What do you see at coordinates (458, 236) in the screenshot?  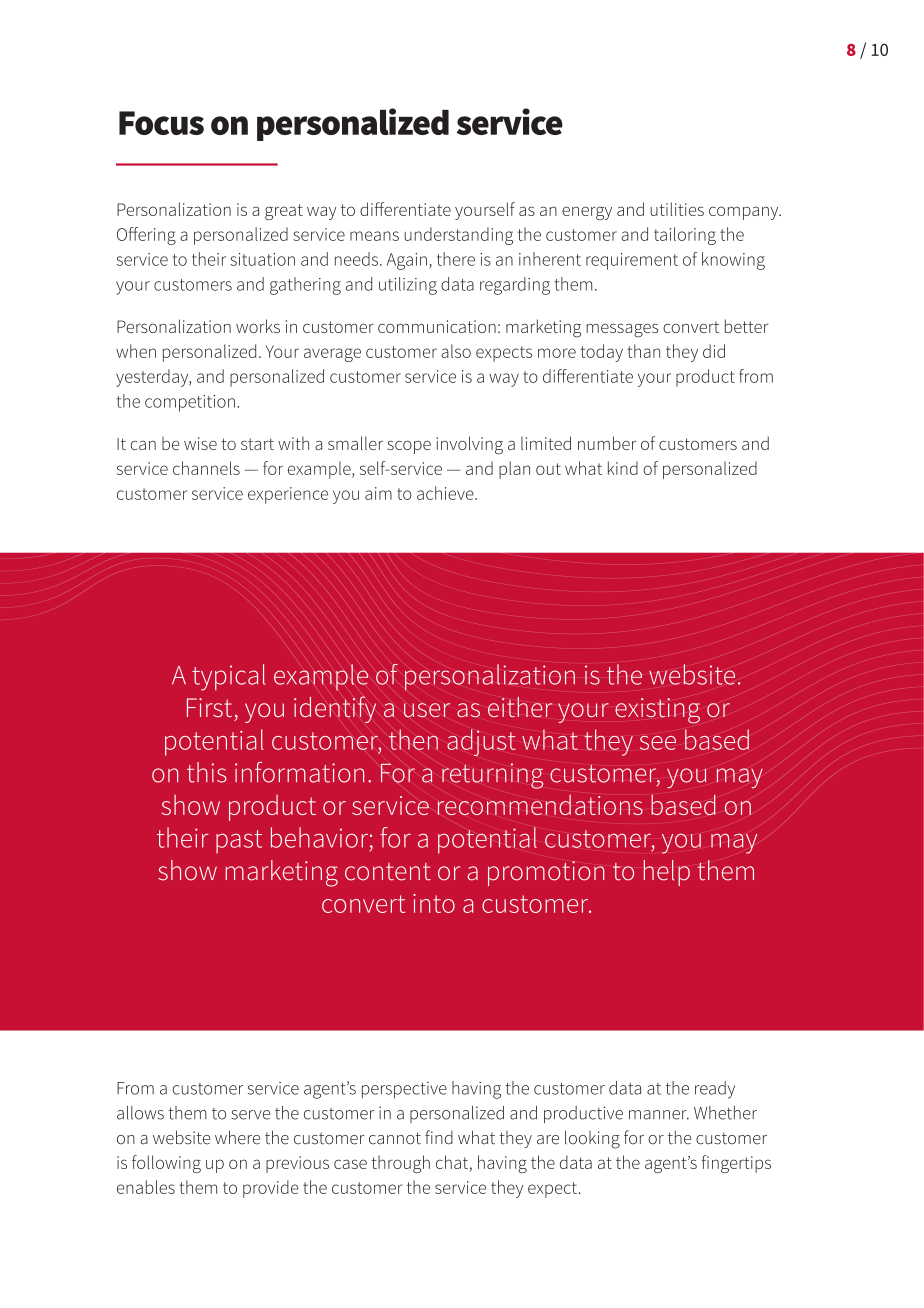 I see `understanding` at bounding box center [458, 236].
